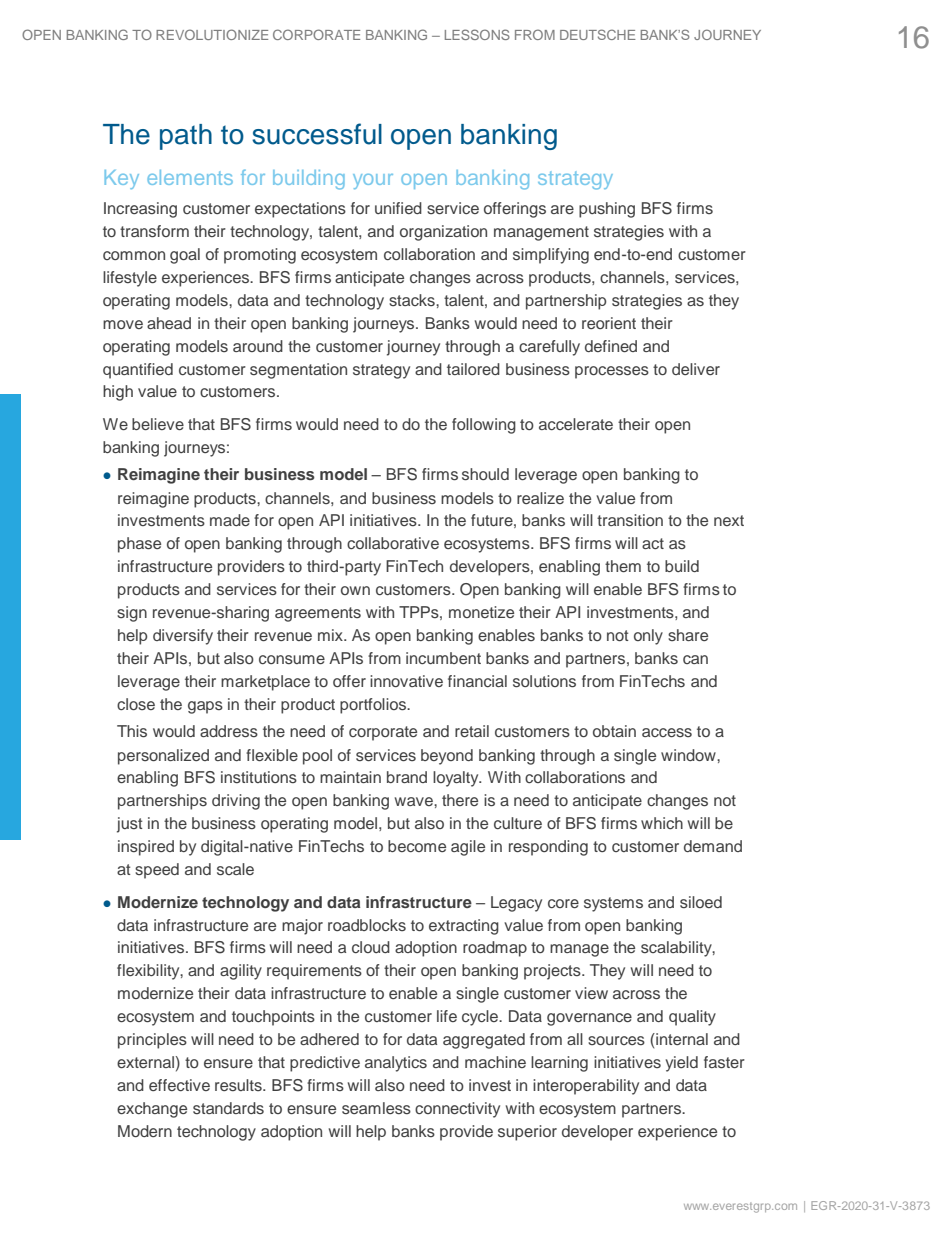 Image resolution: width=952 pixels, height=1233 pixels. What do you see at coordinates (667, 732) in the screenshot?
I see `access` at bounding box center [667, 732].
